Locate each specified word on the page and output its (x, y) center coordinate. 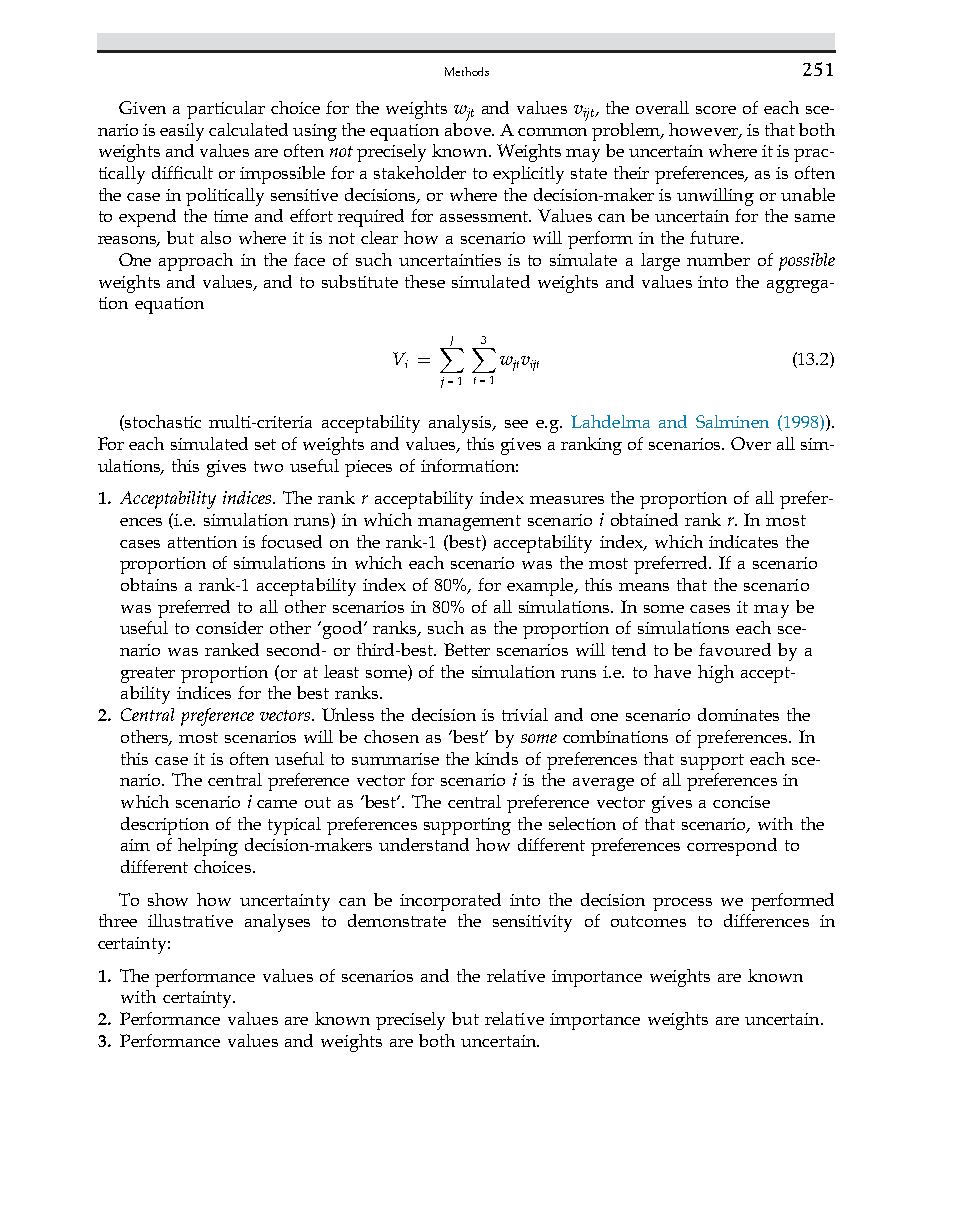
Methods (467, 71)
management (469, 523)
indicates (743, 541)
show (168, 899)
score (716, 110)
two (268, 466)
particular (226, 110)
